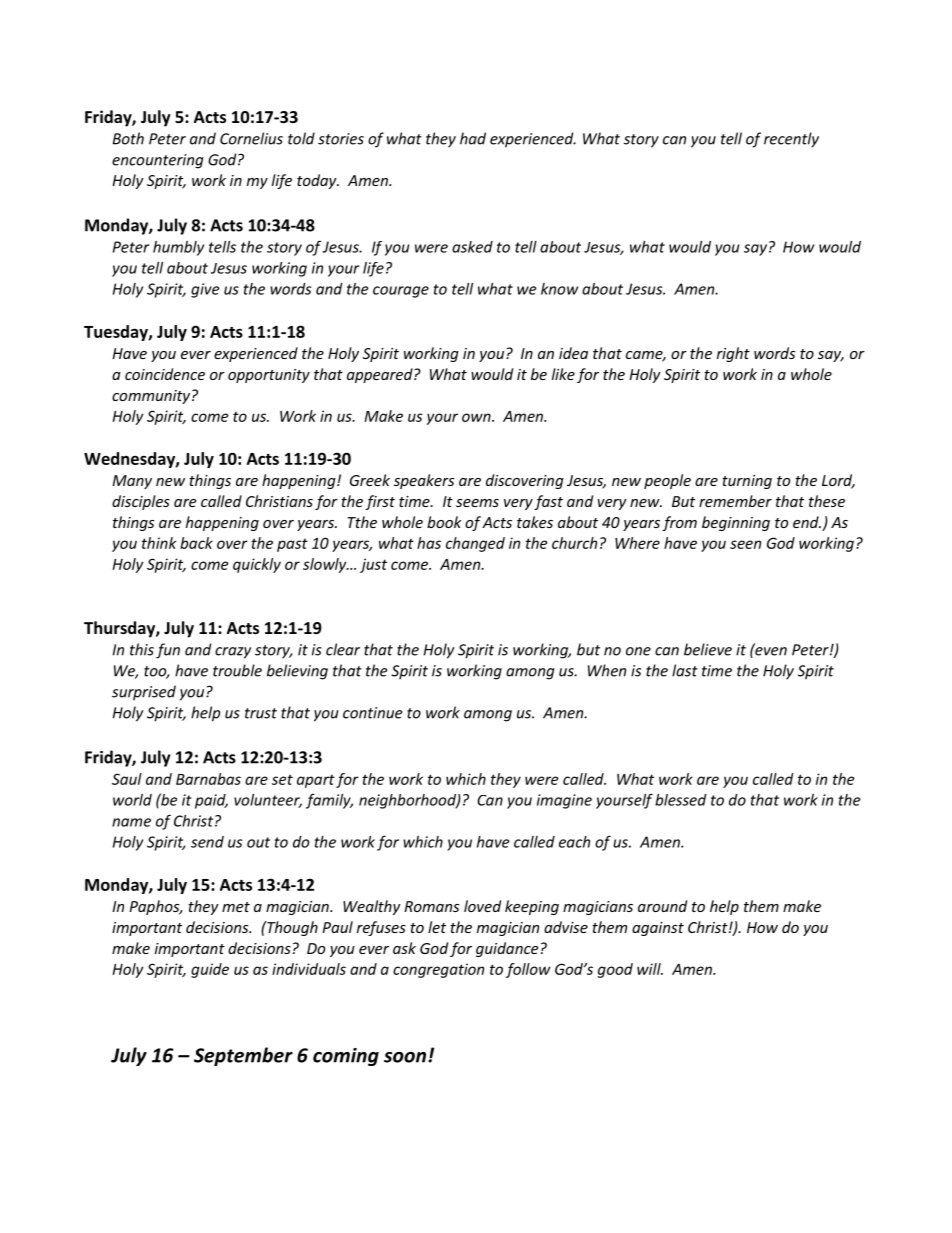 This screenshot has width=952, height=1233. I want to click on blessed, so click(681, 800).
